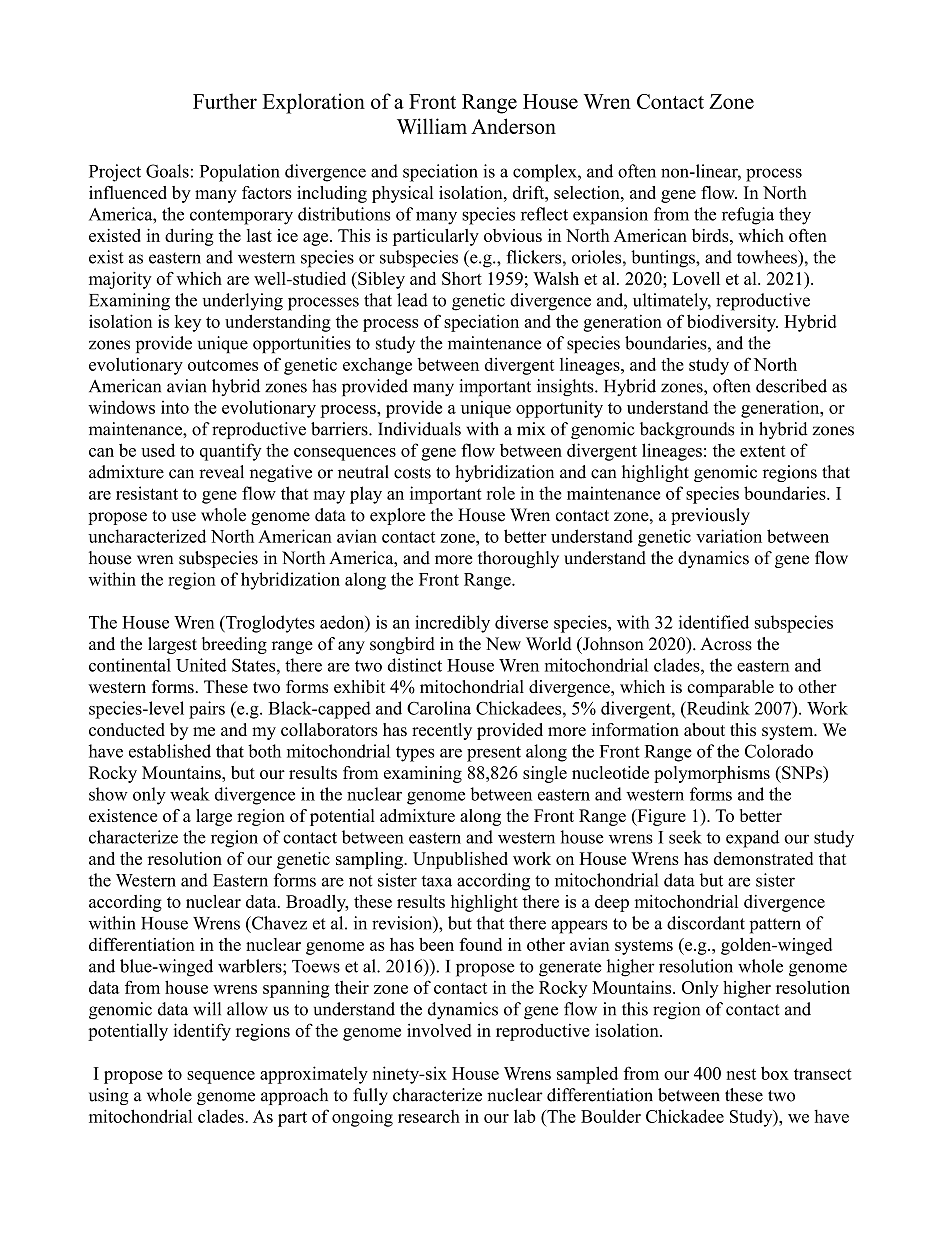 The height and width of the screenshot is (1233, 952). Describe the element at coordinates (513, 126) in the screenshot. I see `Anderson` at that location.
